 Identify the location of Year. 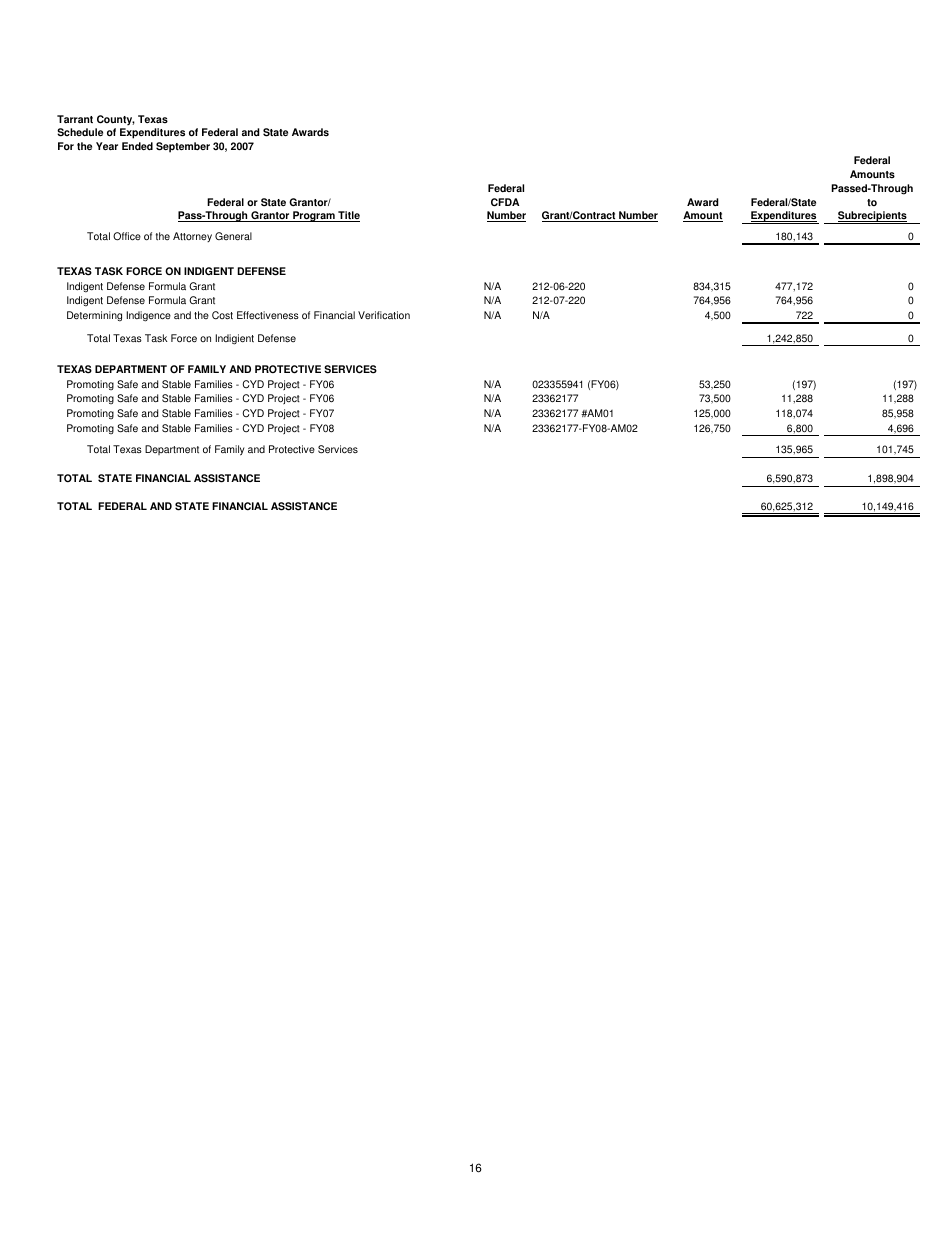
(107, 146).
